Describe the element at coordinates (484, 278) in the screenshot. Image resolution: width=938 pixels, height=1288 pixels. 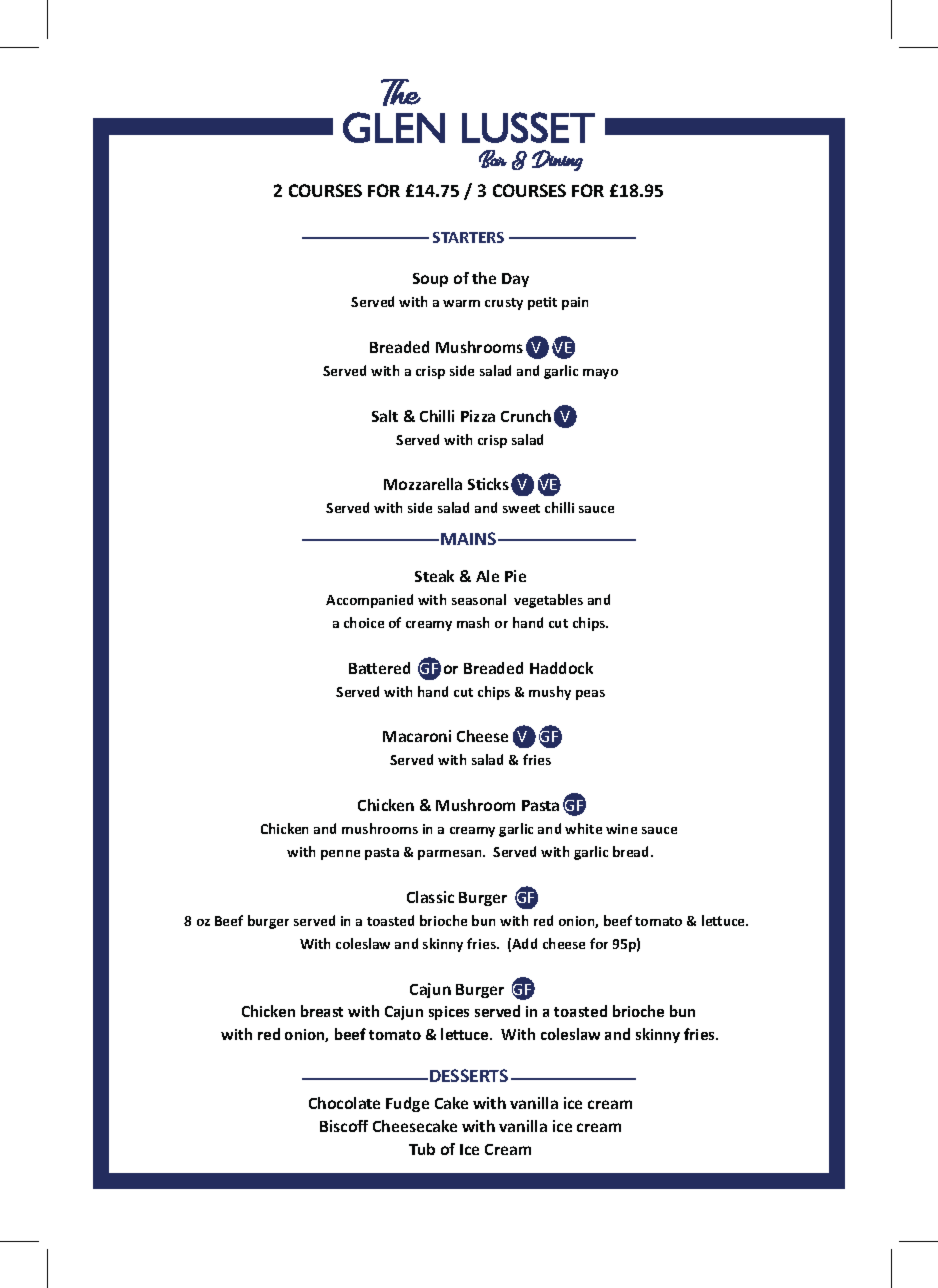
I see `the` at that location.
